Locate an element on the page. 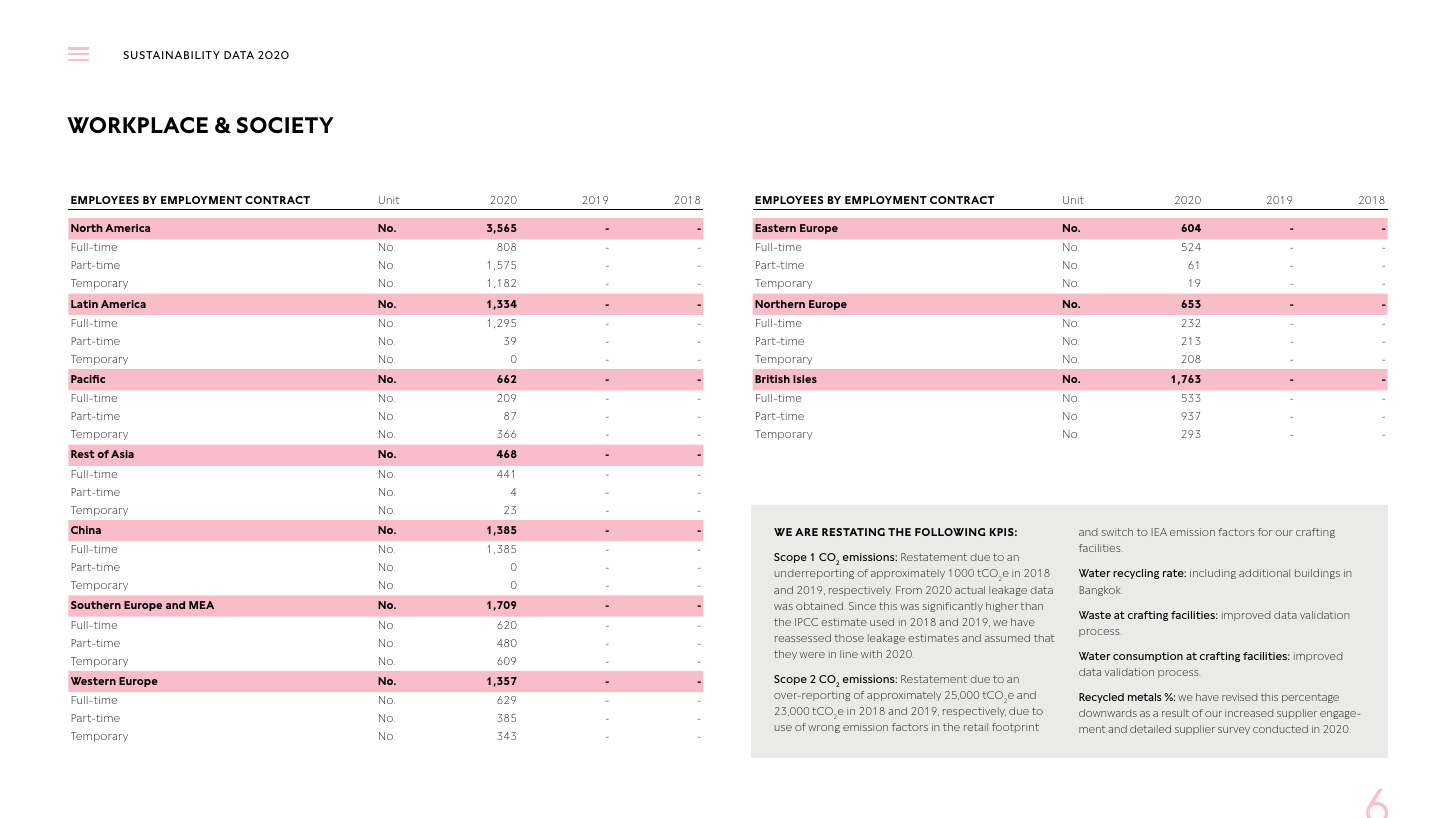  IEA is located at coordinates (1159, 532).
